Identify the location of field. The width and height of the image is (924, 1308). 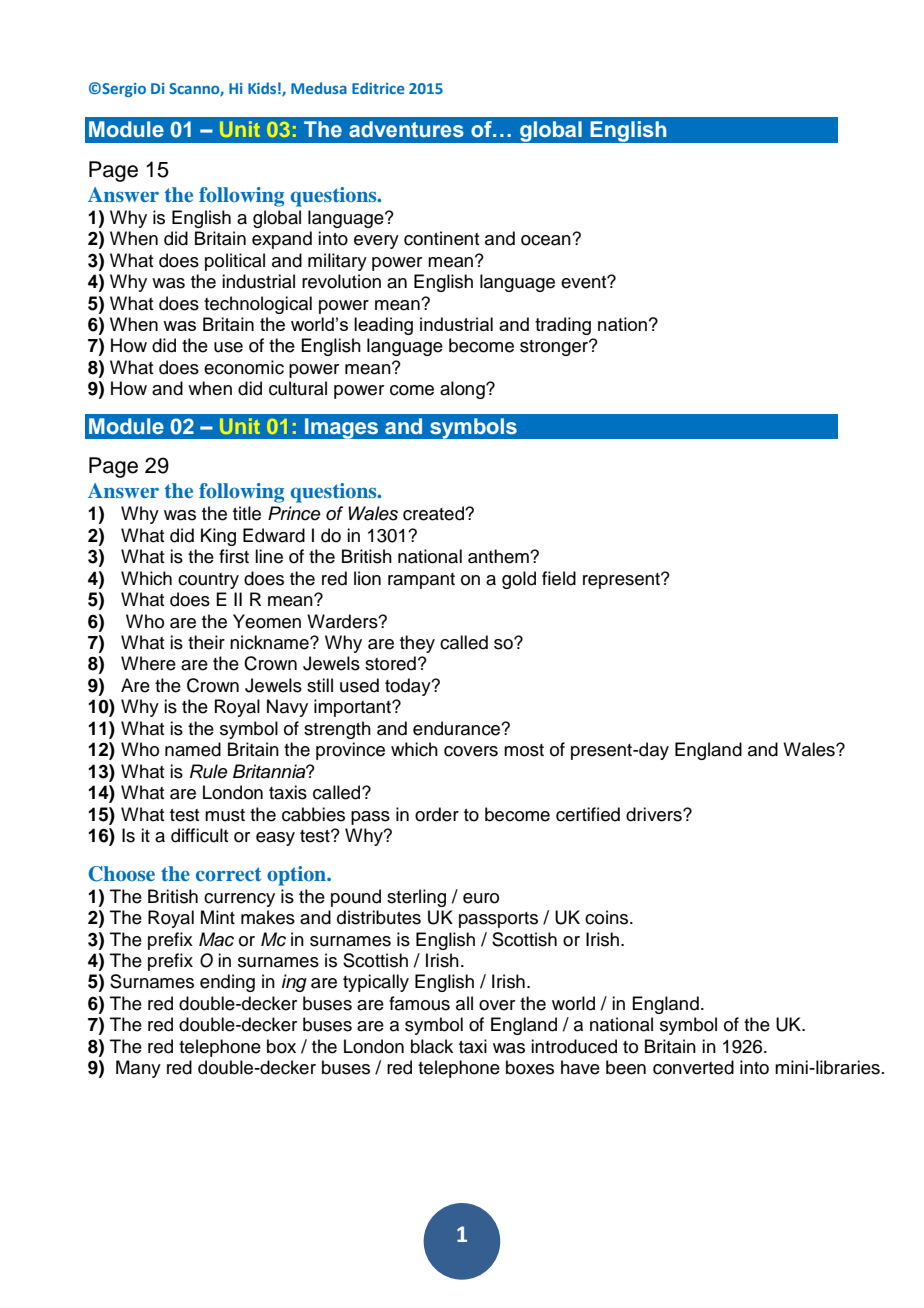
(559, 578).
